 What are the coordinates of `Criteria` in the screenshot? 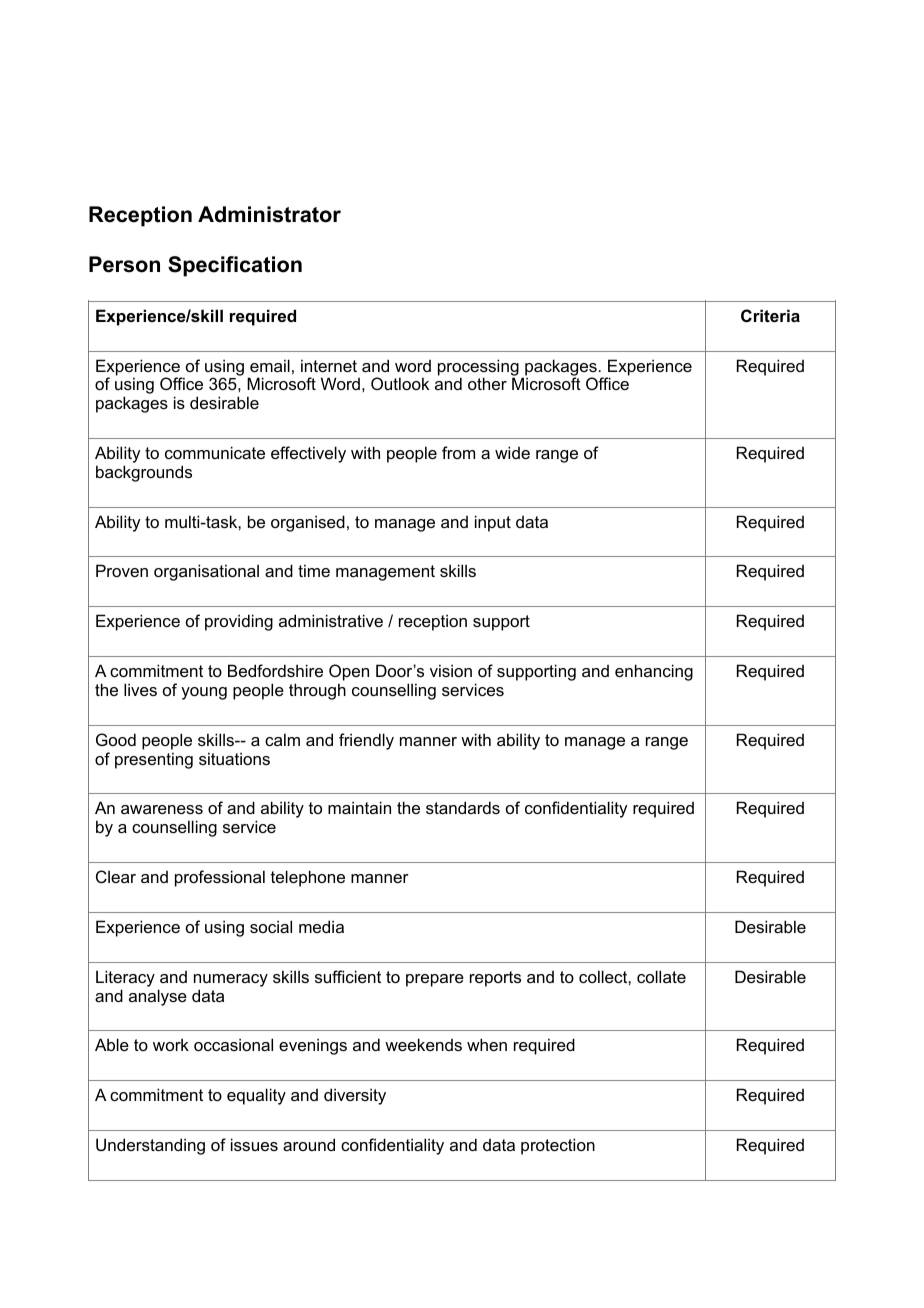 It's located at (770, 315).
